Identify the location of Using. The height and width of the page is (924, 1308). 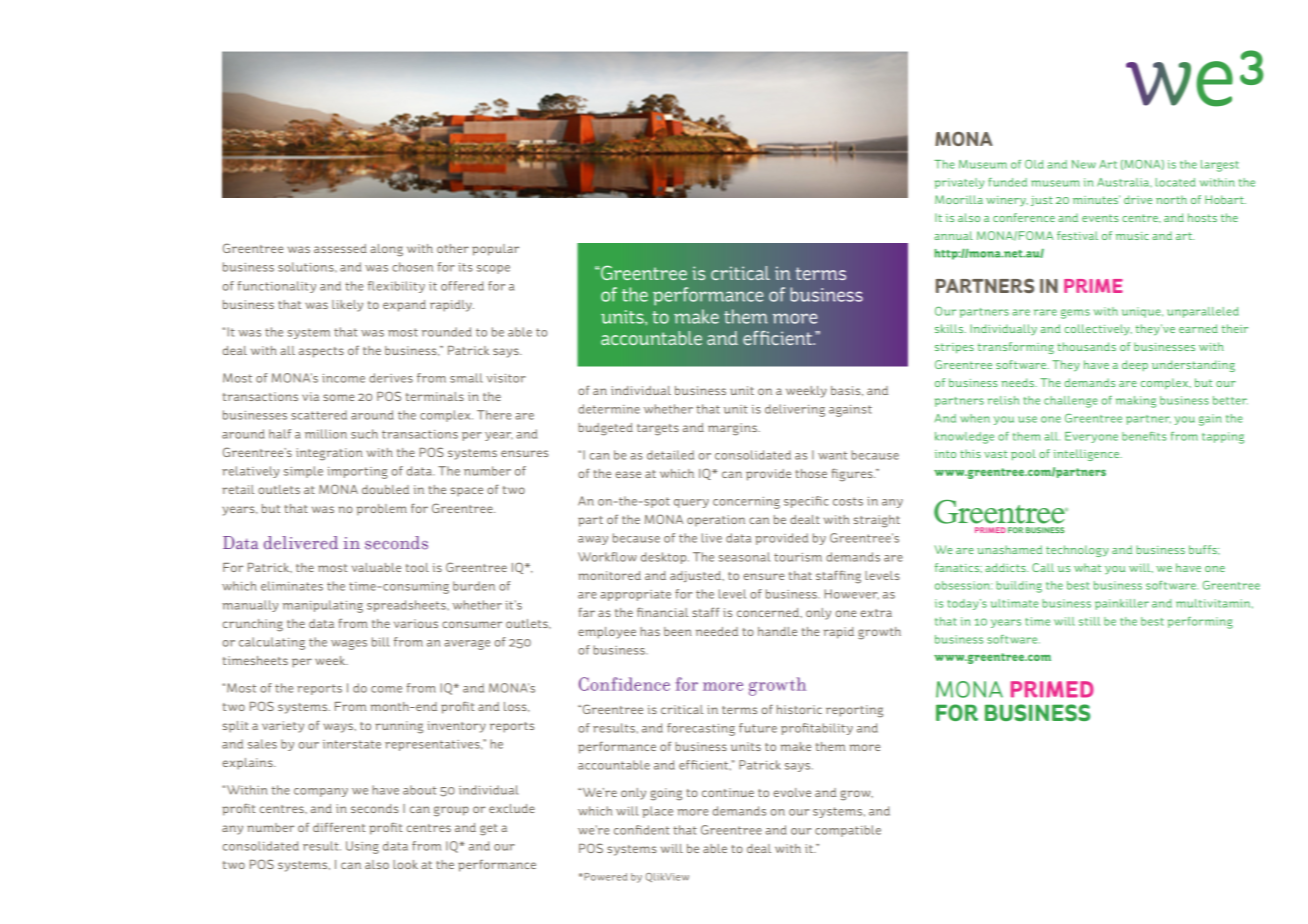
(362, 847).
